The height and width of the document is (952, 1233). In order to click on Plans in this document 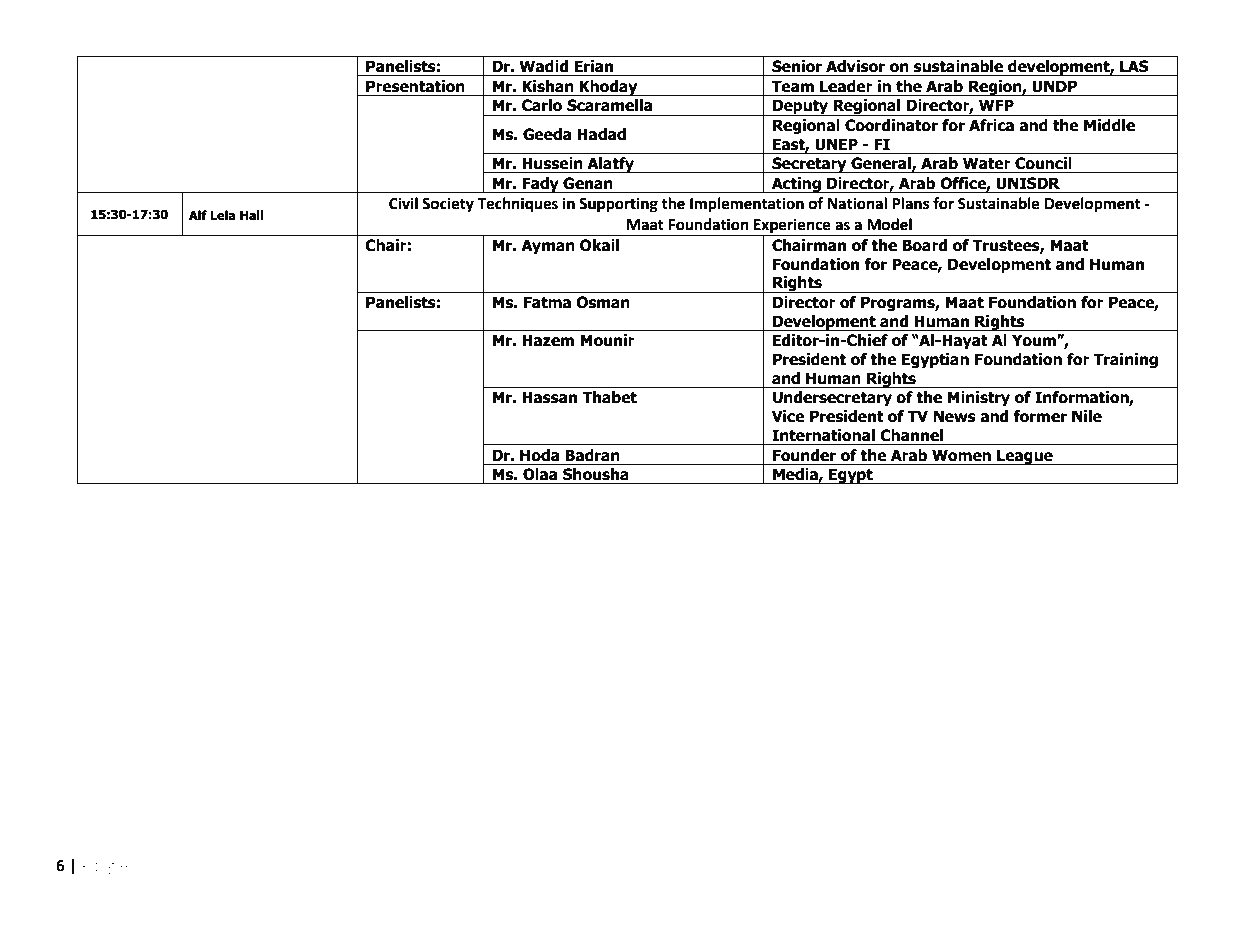, I will do `click(910, 203)`.
